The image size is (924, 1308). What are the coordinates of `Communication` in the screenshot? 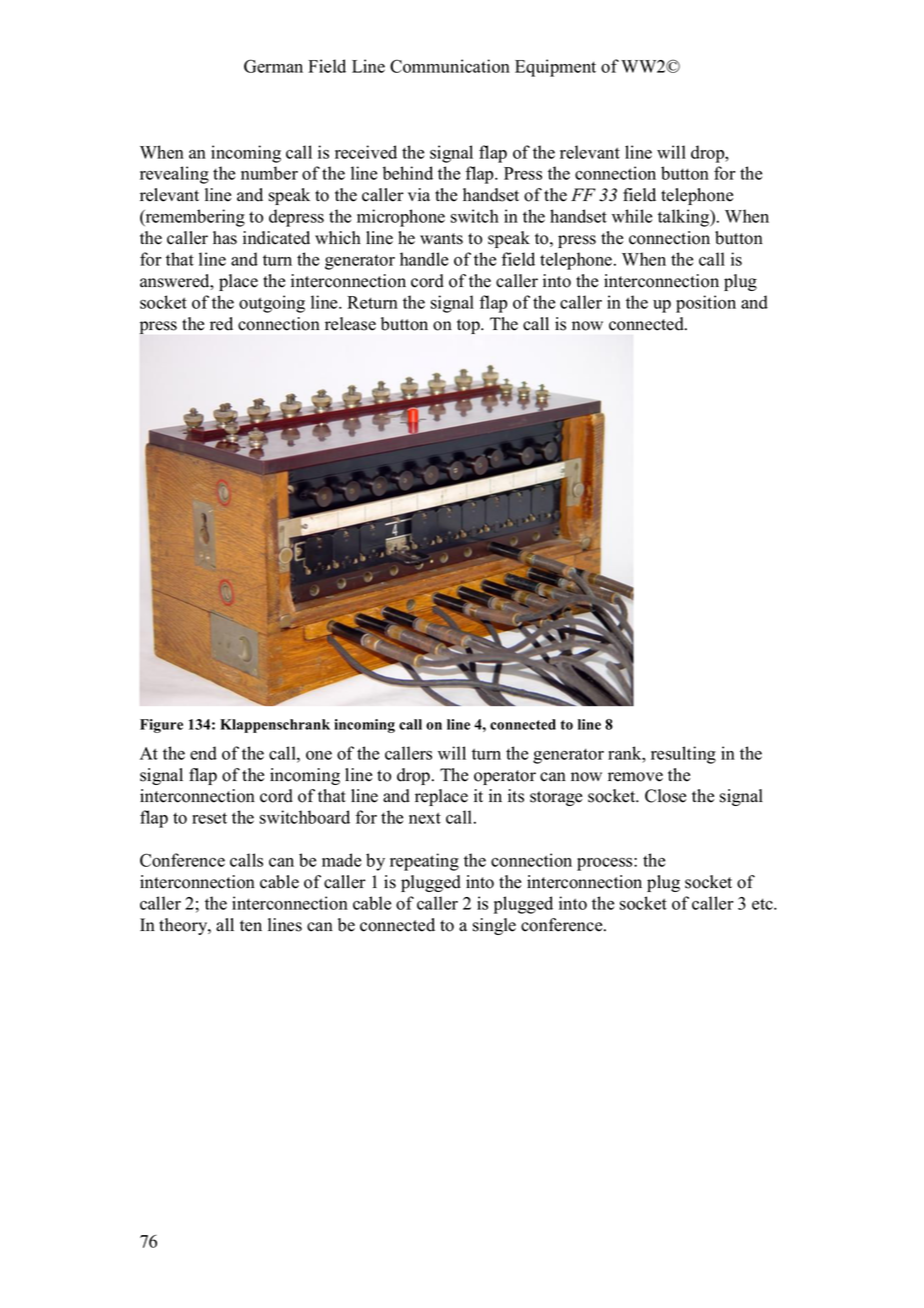 It's located at (450, 66).
